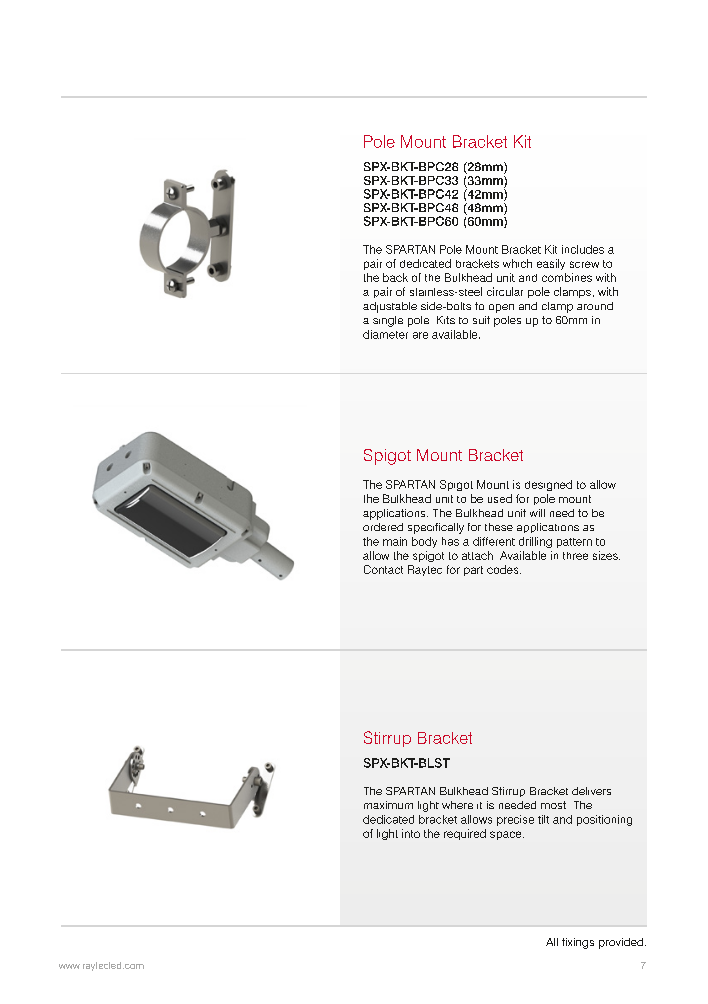 The width and height of the screenshot is (708, 1004). What do you see at coordinates (595, 306) in the screenshot?
I see `around` at bounding box center [595, 306].
